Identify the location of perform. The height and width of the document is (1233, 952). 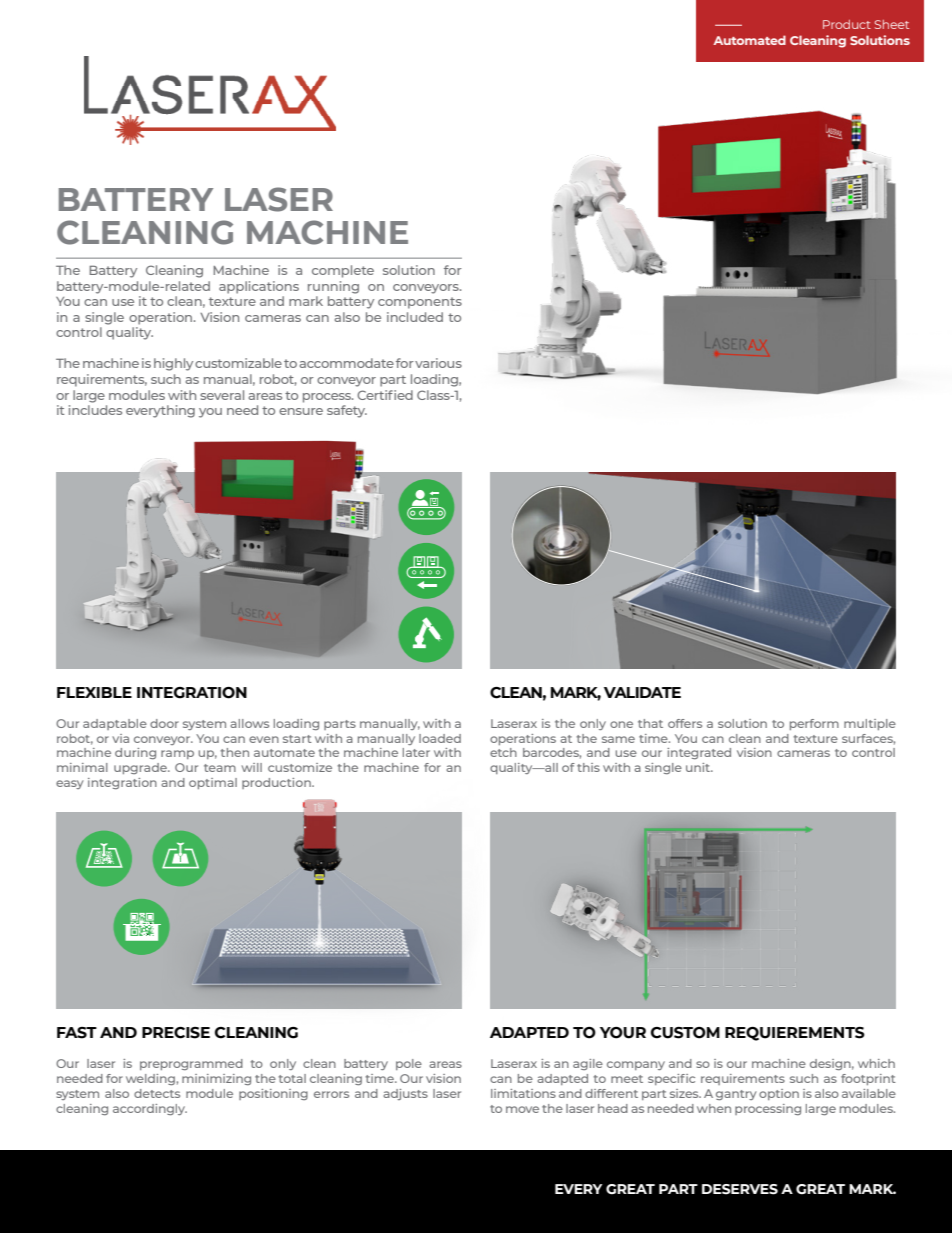
(814, 724).
